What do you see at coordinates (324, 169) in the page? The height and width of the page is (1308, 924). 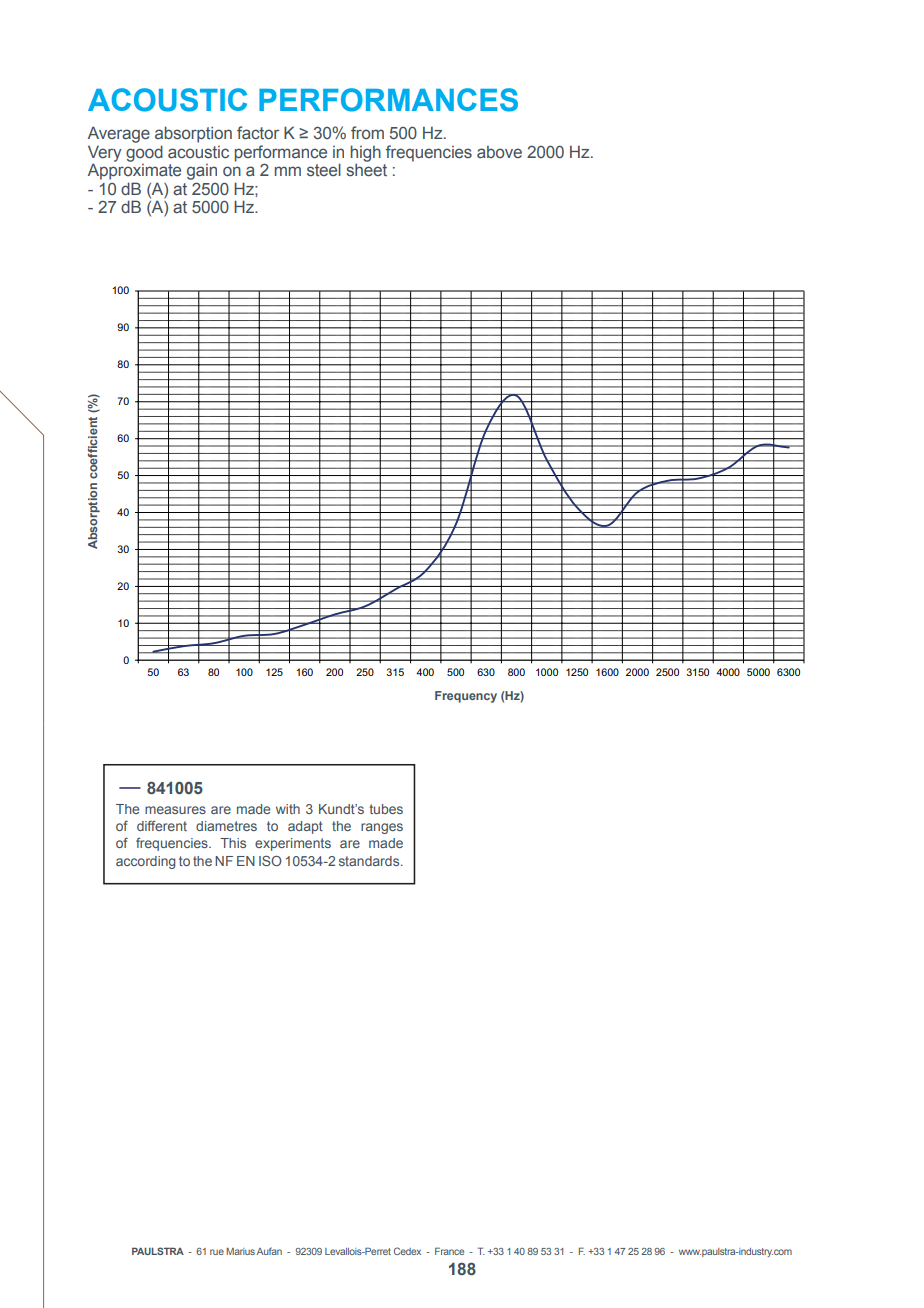 I see `steel` at bounding box center [324, 169].
